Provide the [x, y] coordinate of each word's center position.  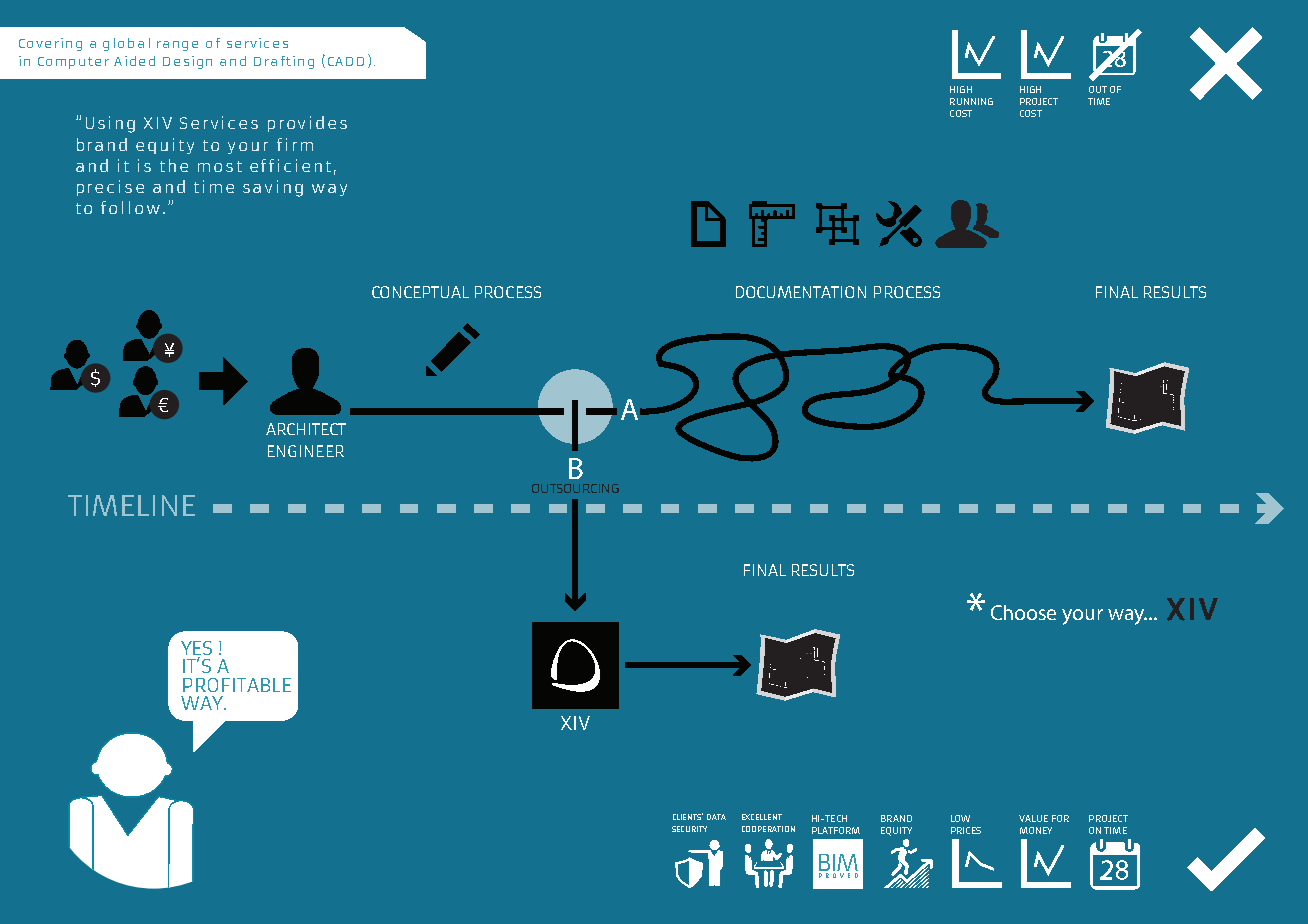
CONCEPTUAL [420, 292]
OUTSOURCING [575, 488]
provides [307, 124]
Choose [1023, 612]
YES [196, 649]
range [177, 46]
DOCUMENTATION [801, 292]
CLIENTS [688, 816]
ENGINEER [306, 451]
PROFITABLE [237, 685]
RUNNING [971, 101]
